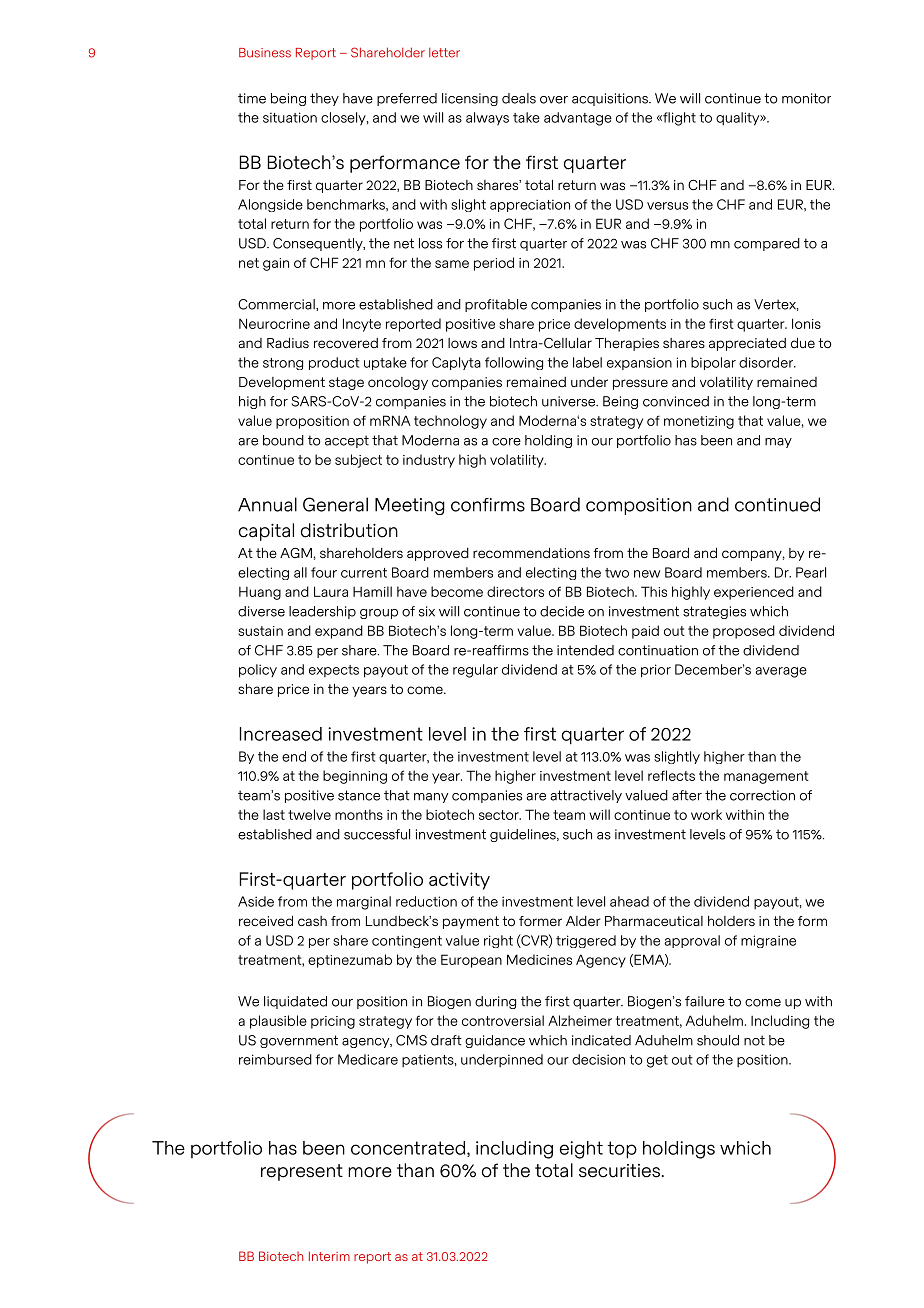 The image size is (924, 1308). I want to click on sector, so click(500, 815).
